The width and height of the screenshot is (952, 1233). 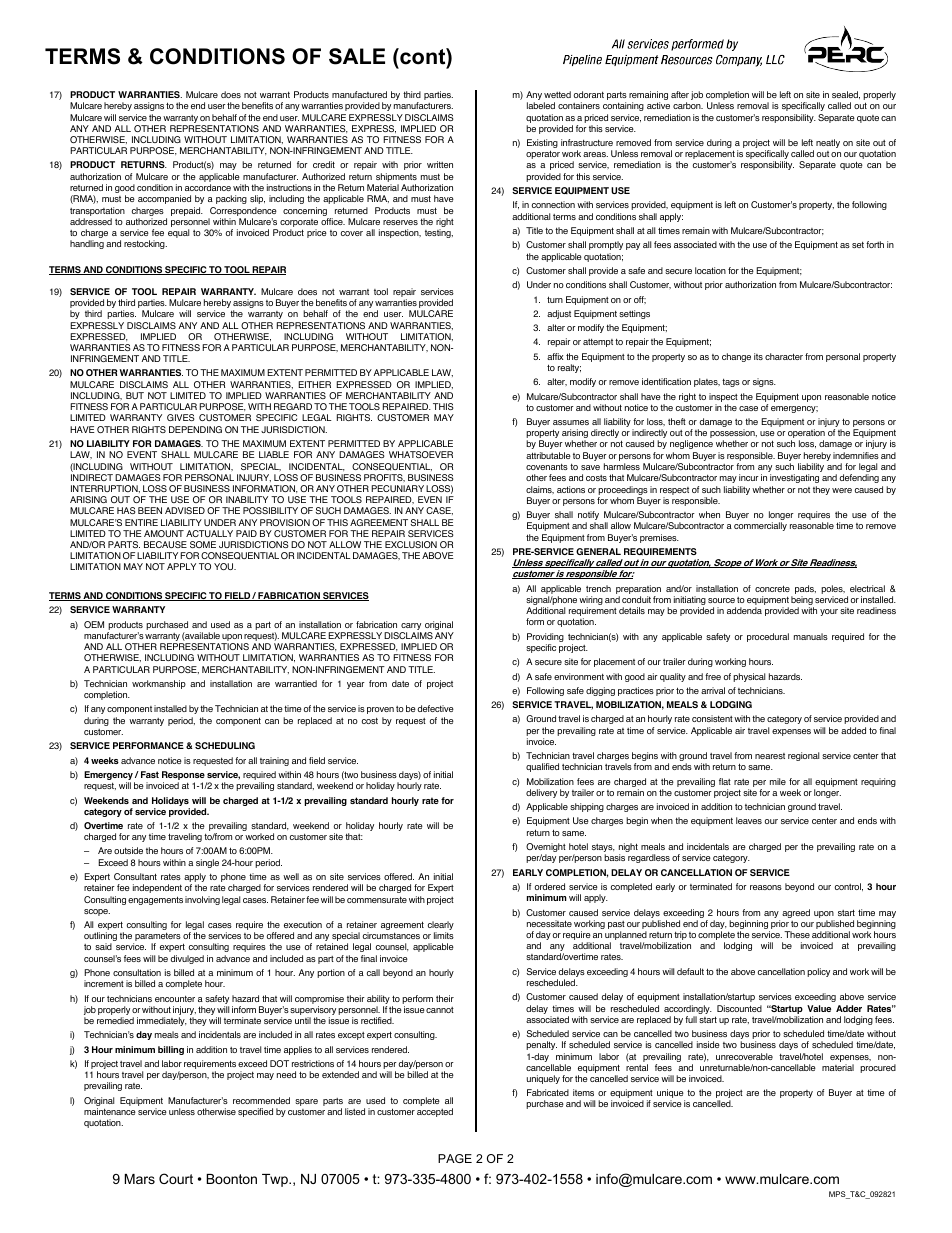 I want to click on being, so click(x=802, y=602).
